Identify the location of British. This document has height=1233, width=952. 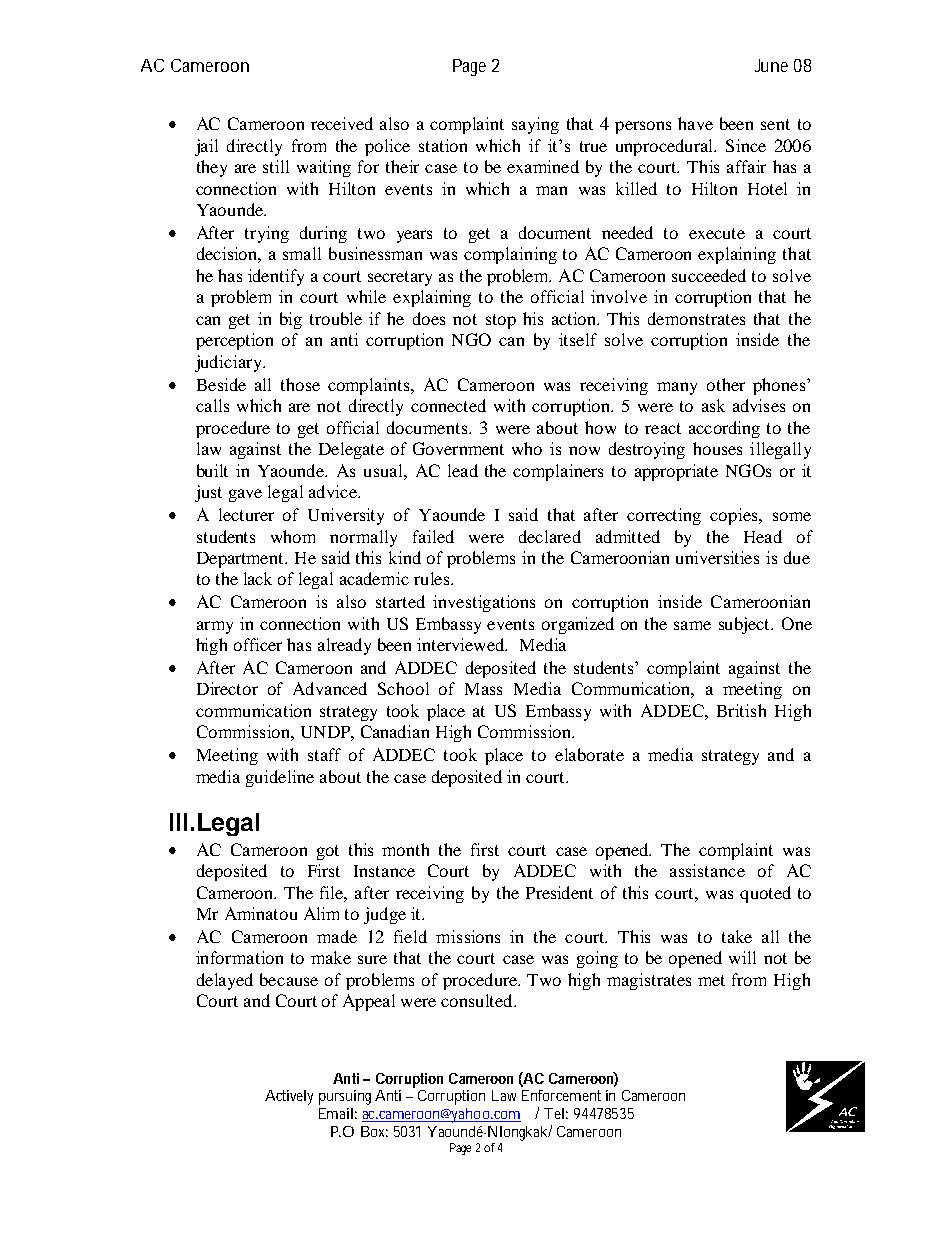
(741, 710).
